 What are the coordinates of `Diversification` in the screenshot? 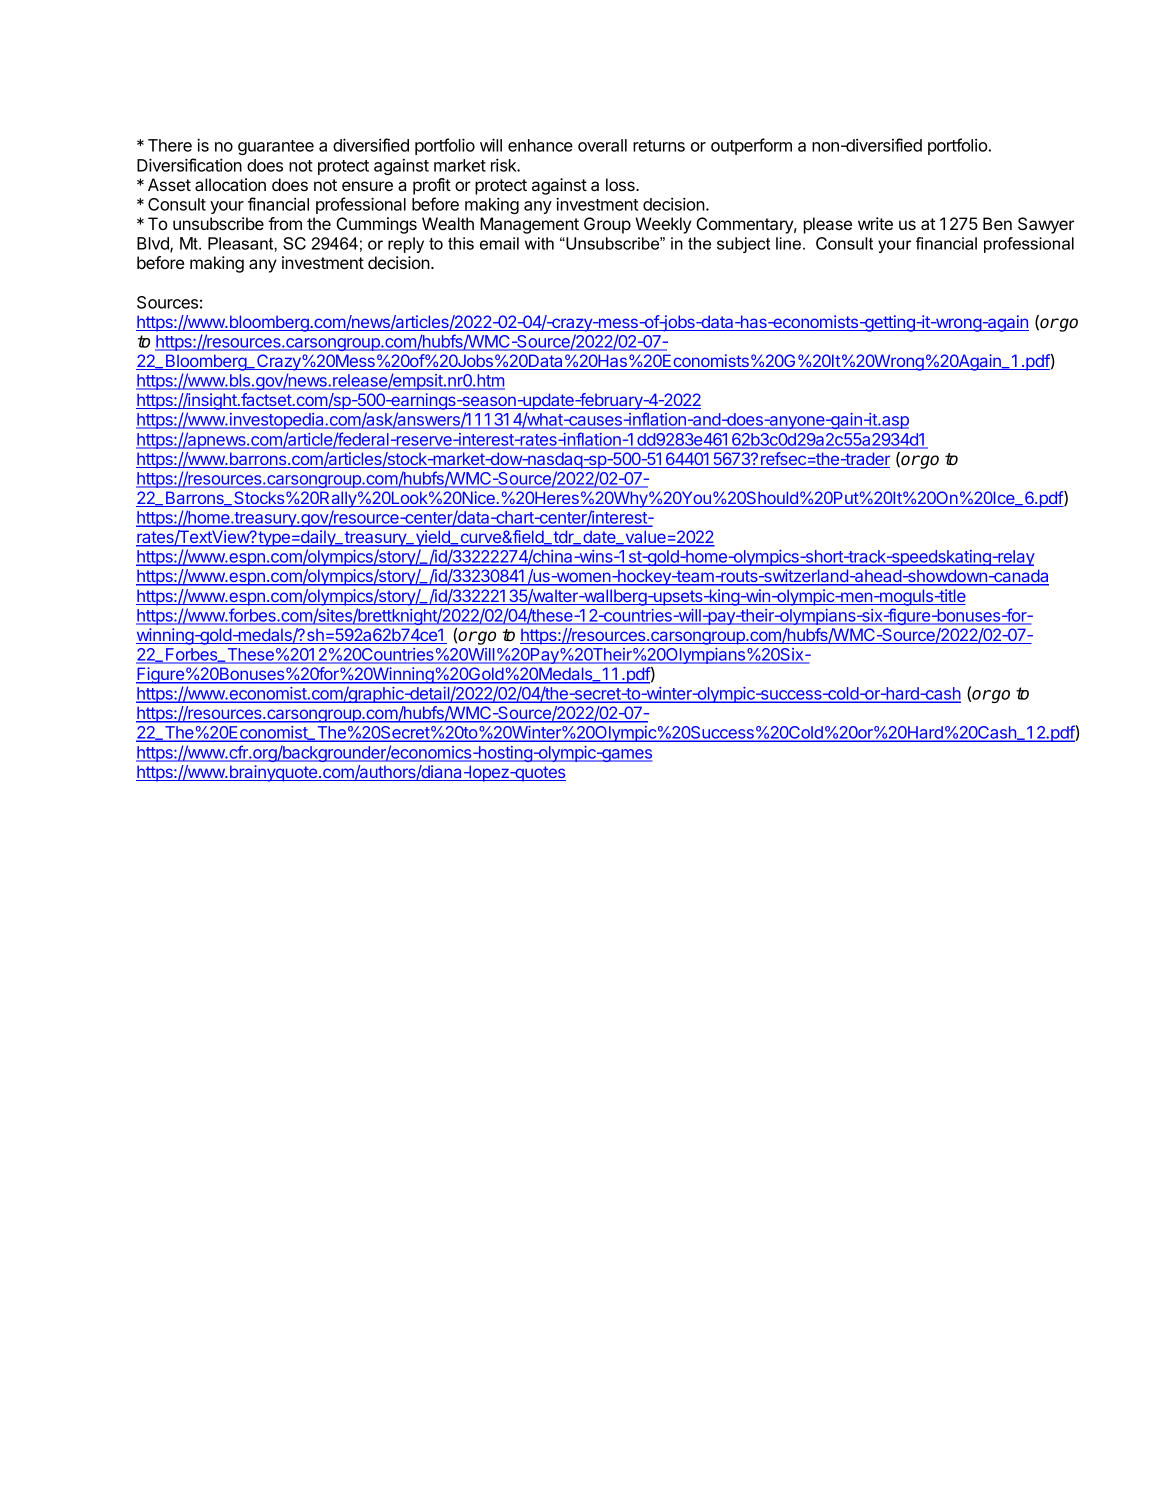 It's located at (189, 165).
